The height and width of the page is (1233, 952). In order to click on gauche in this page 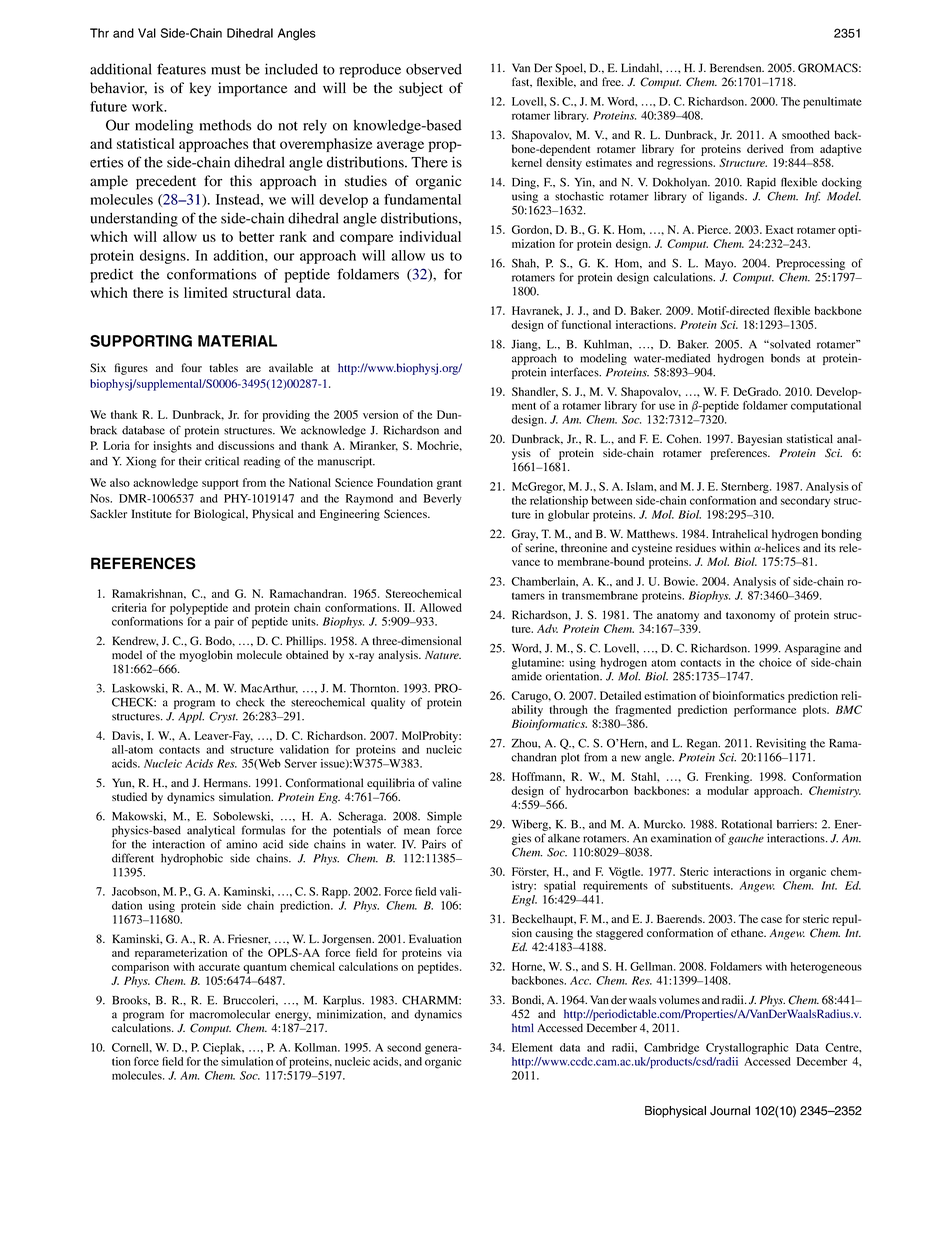, I will do `click(746, 839)`.
